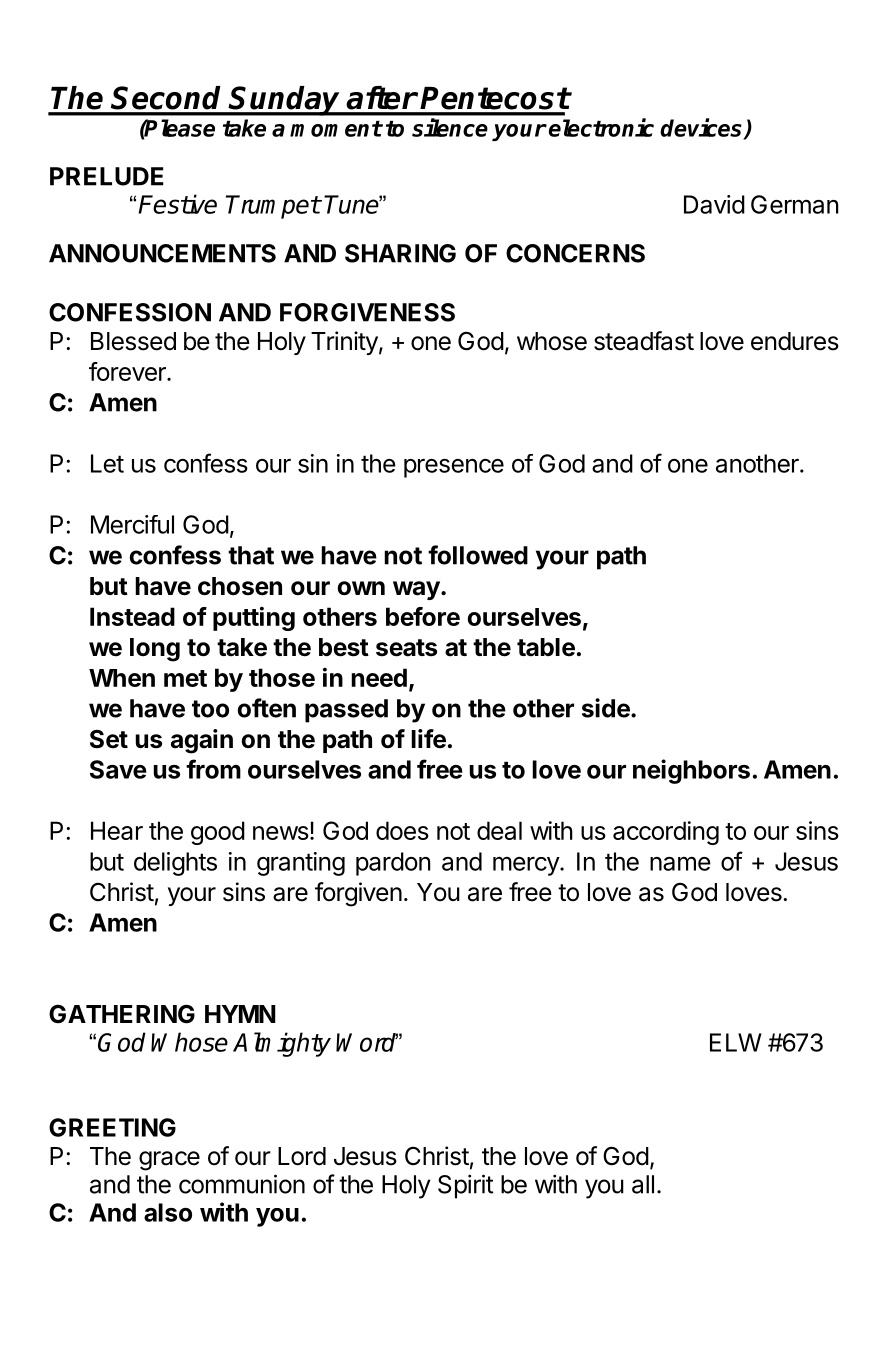 The image size is (887, 1372). I want to click on steadfast, so click(644, 341).
